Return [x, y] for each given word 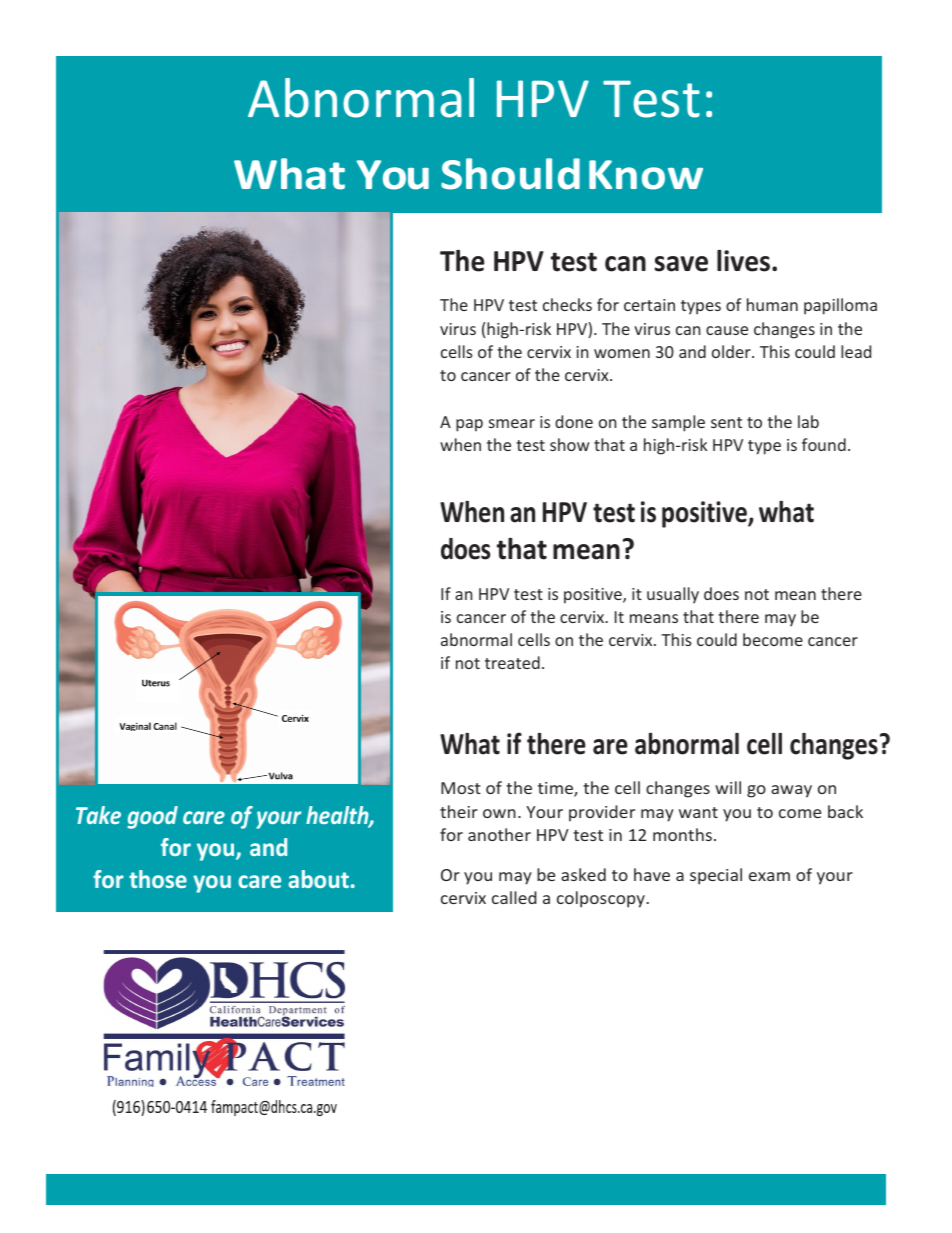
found [824, 444]
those [158, 879]
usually [673, 595]
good [153, 817]
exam [769, 876]
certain [649, 305]
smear [512, 423]
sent [726, 422]
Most [461, 788]
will [728, 787]
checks [567, 304]
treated [512, 662]
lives [745, 261]
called [514, 897]
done [574, 421]
